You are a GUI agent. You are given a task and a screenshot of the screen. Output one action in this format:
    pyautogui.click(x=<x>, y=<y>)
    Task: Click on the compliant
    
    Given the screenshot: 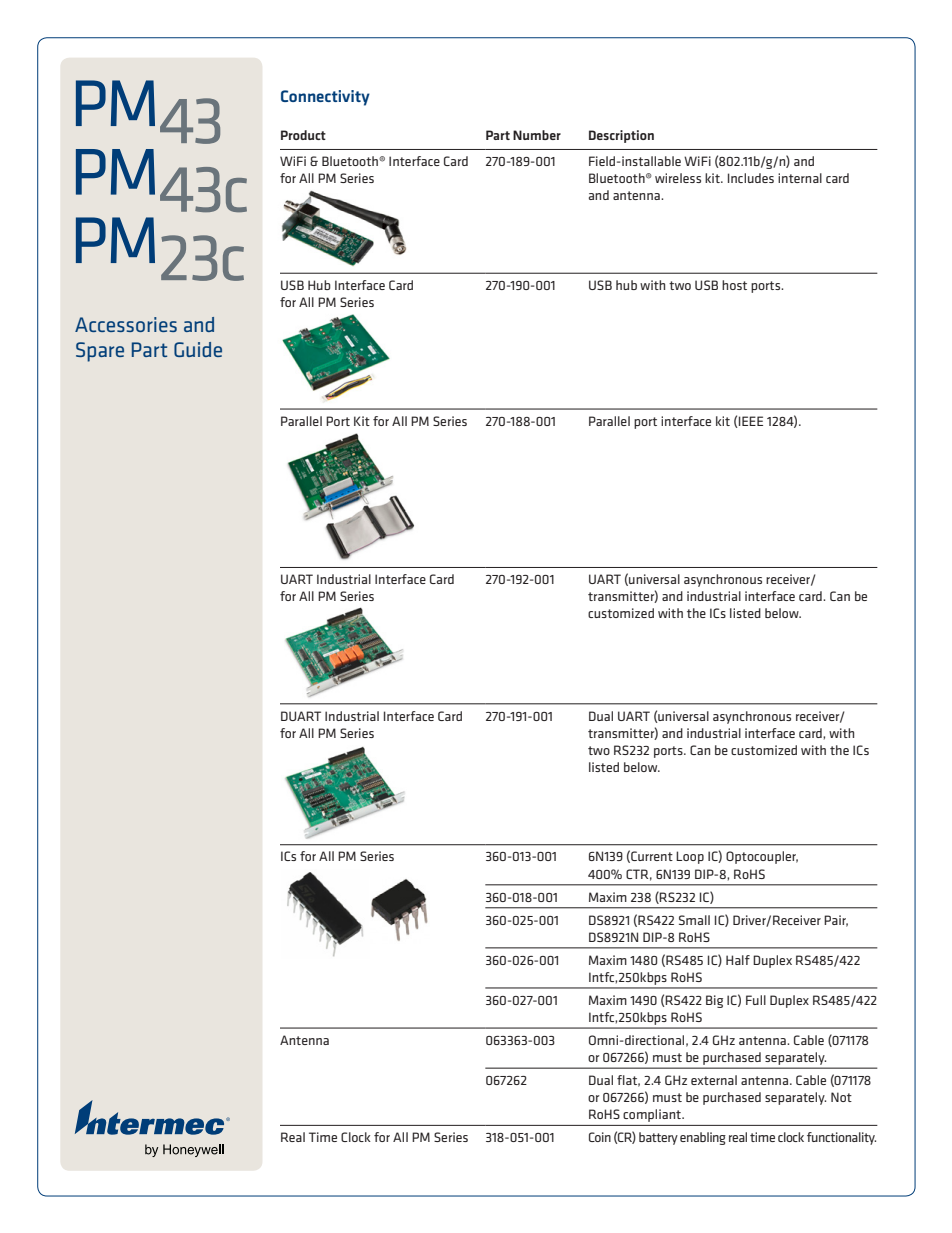 What is the action you would take?
    pyautogui.click(x=653, y=1115)
